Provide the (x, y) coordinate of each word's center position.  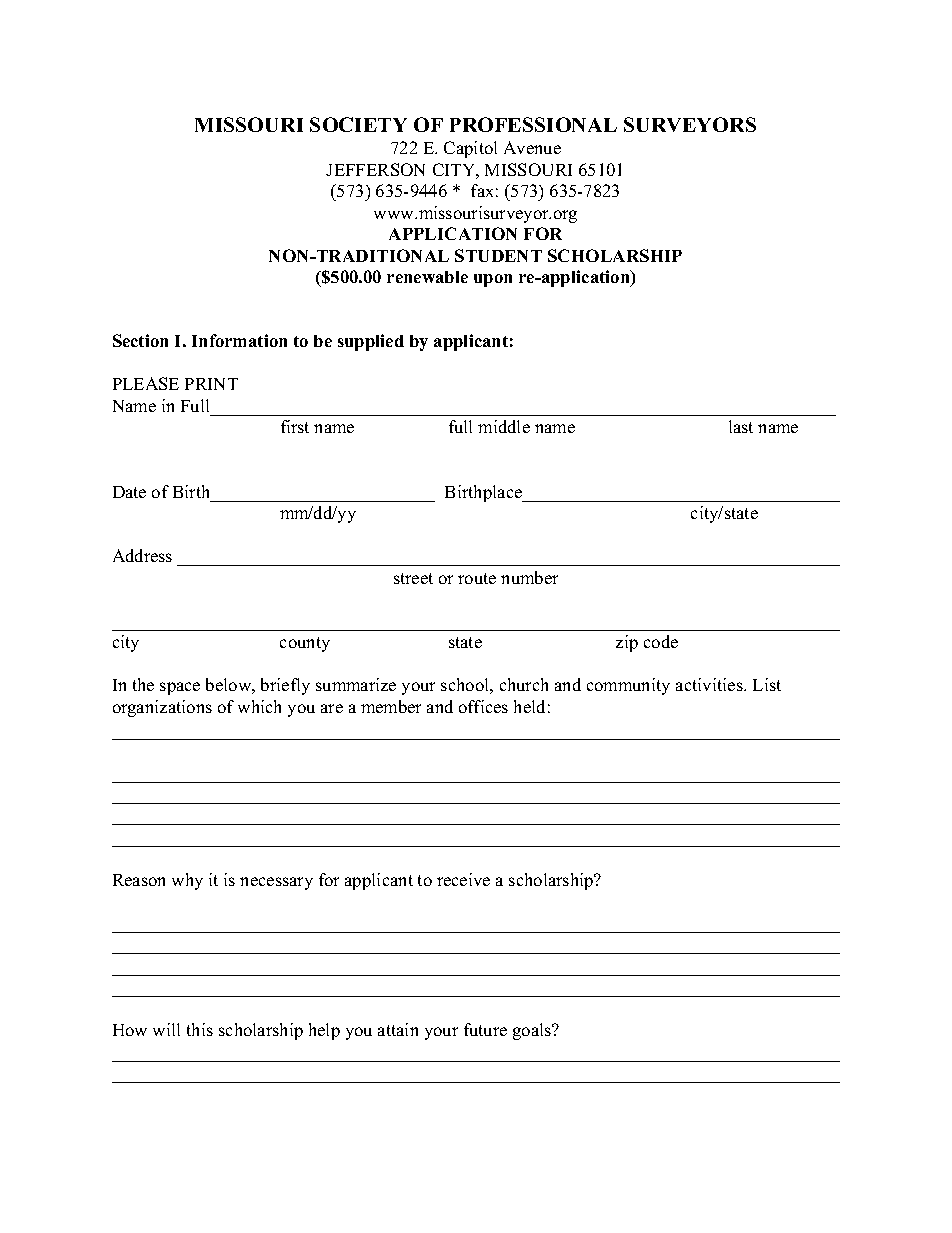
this (200, 1029)
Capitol (470, 149)
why (187, 881)
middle (504, 426)
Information (239, 340)
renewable (427, 277)
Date (129, 492)
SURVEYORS (690, 124)
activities (710, 684)
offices (483, 706)
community (628, 686)
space (180, 688)
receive (463, 879)
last (741, 426)
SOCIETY (358, 124)
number (529, 577)
